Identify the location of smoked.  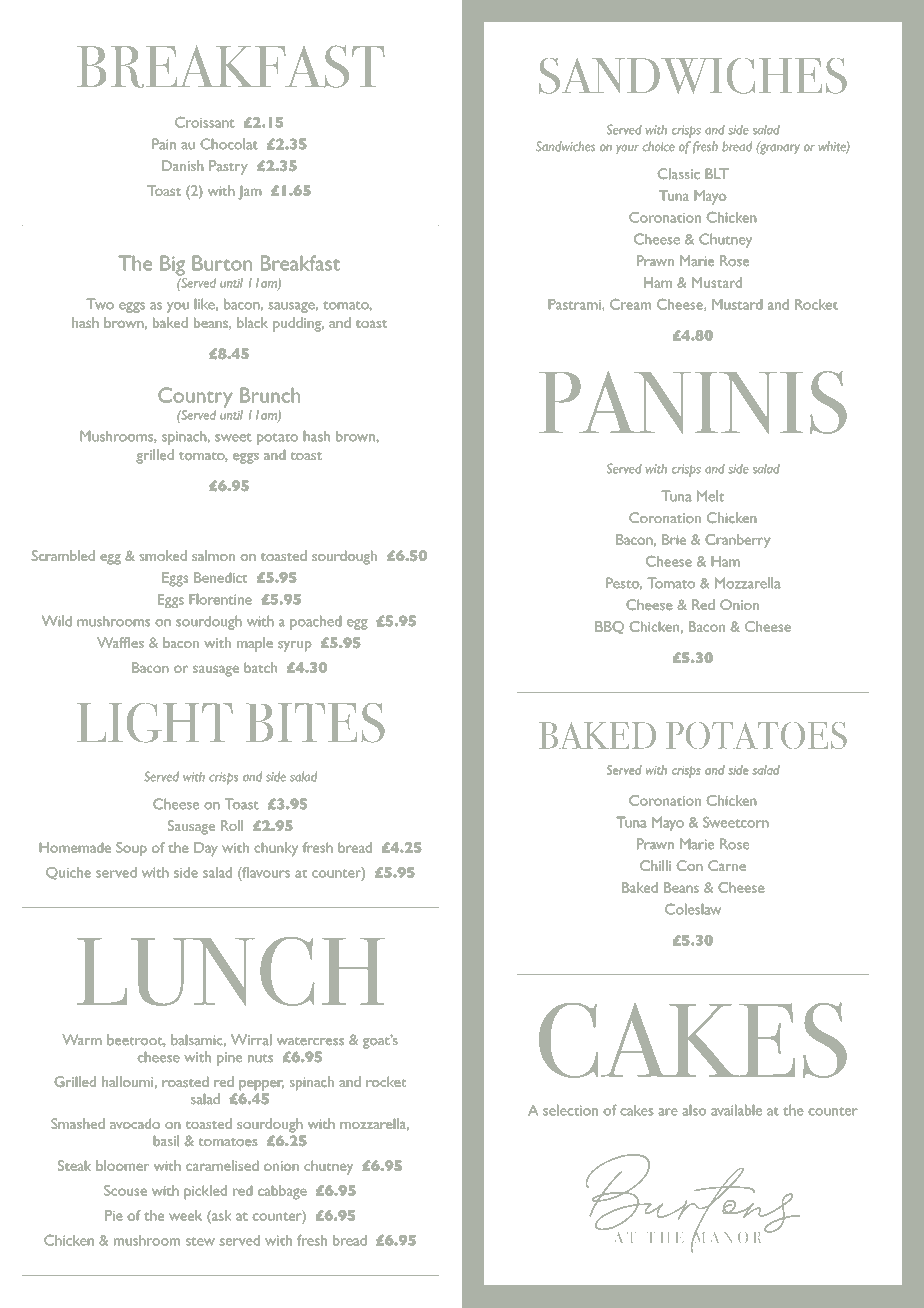
(163, 555).
